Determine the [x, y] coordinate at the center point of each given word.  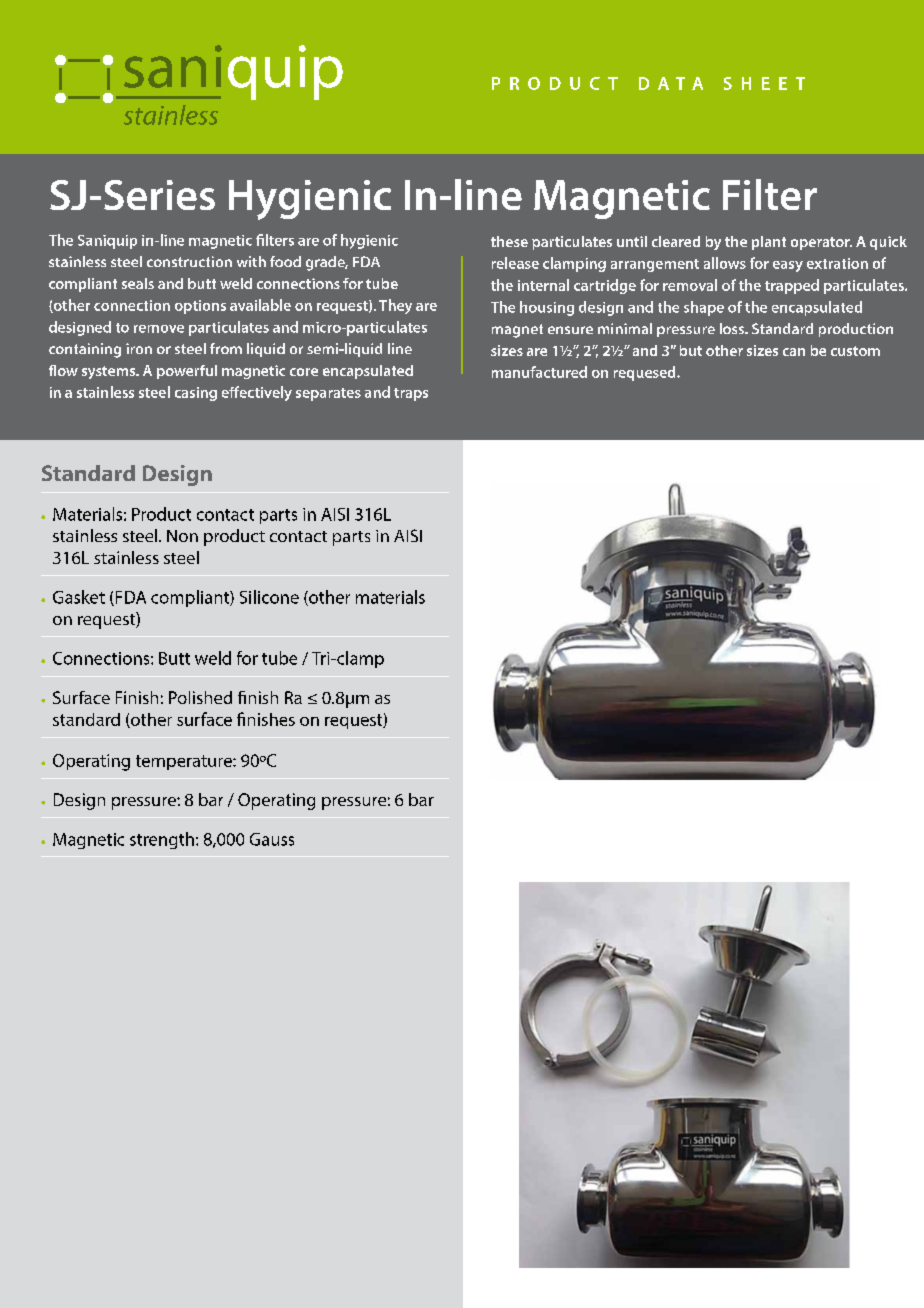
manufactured [539, 372]
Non [182, 536]
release [515, 263]
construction [189, 261]
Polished [200, 697]
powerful [187, 372]
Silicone [269, 597]
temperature [185, 762]
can [794, 352]
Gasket [79, 597]
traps [411, 394]
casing [196, 394]
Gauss [272, 839]
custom [855, 351]
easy [788, 266]
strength [162, 840]
